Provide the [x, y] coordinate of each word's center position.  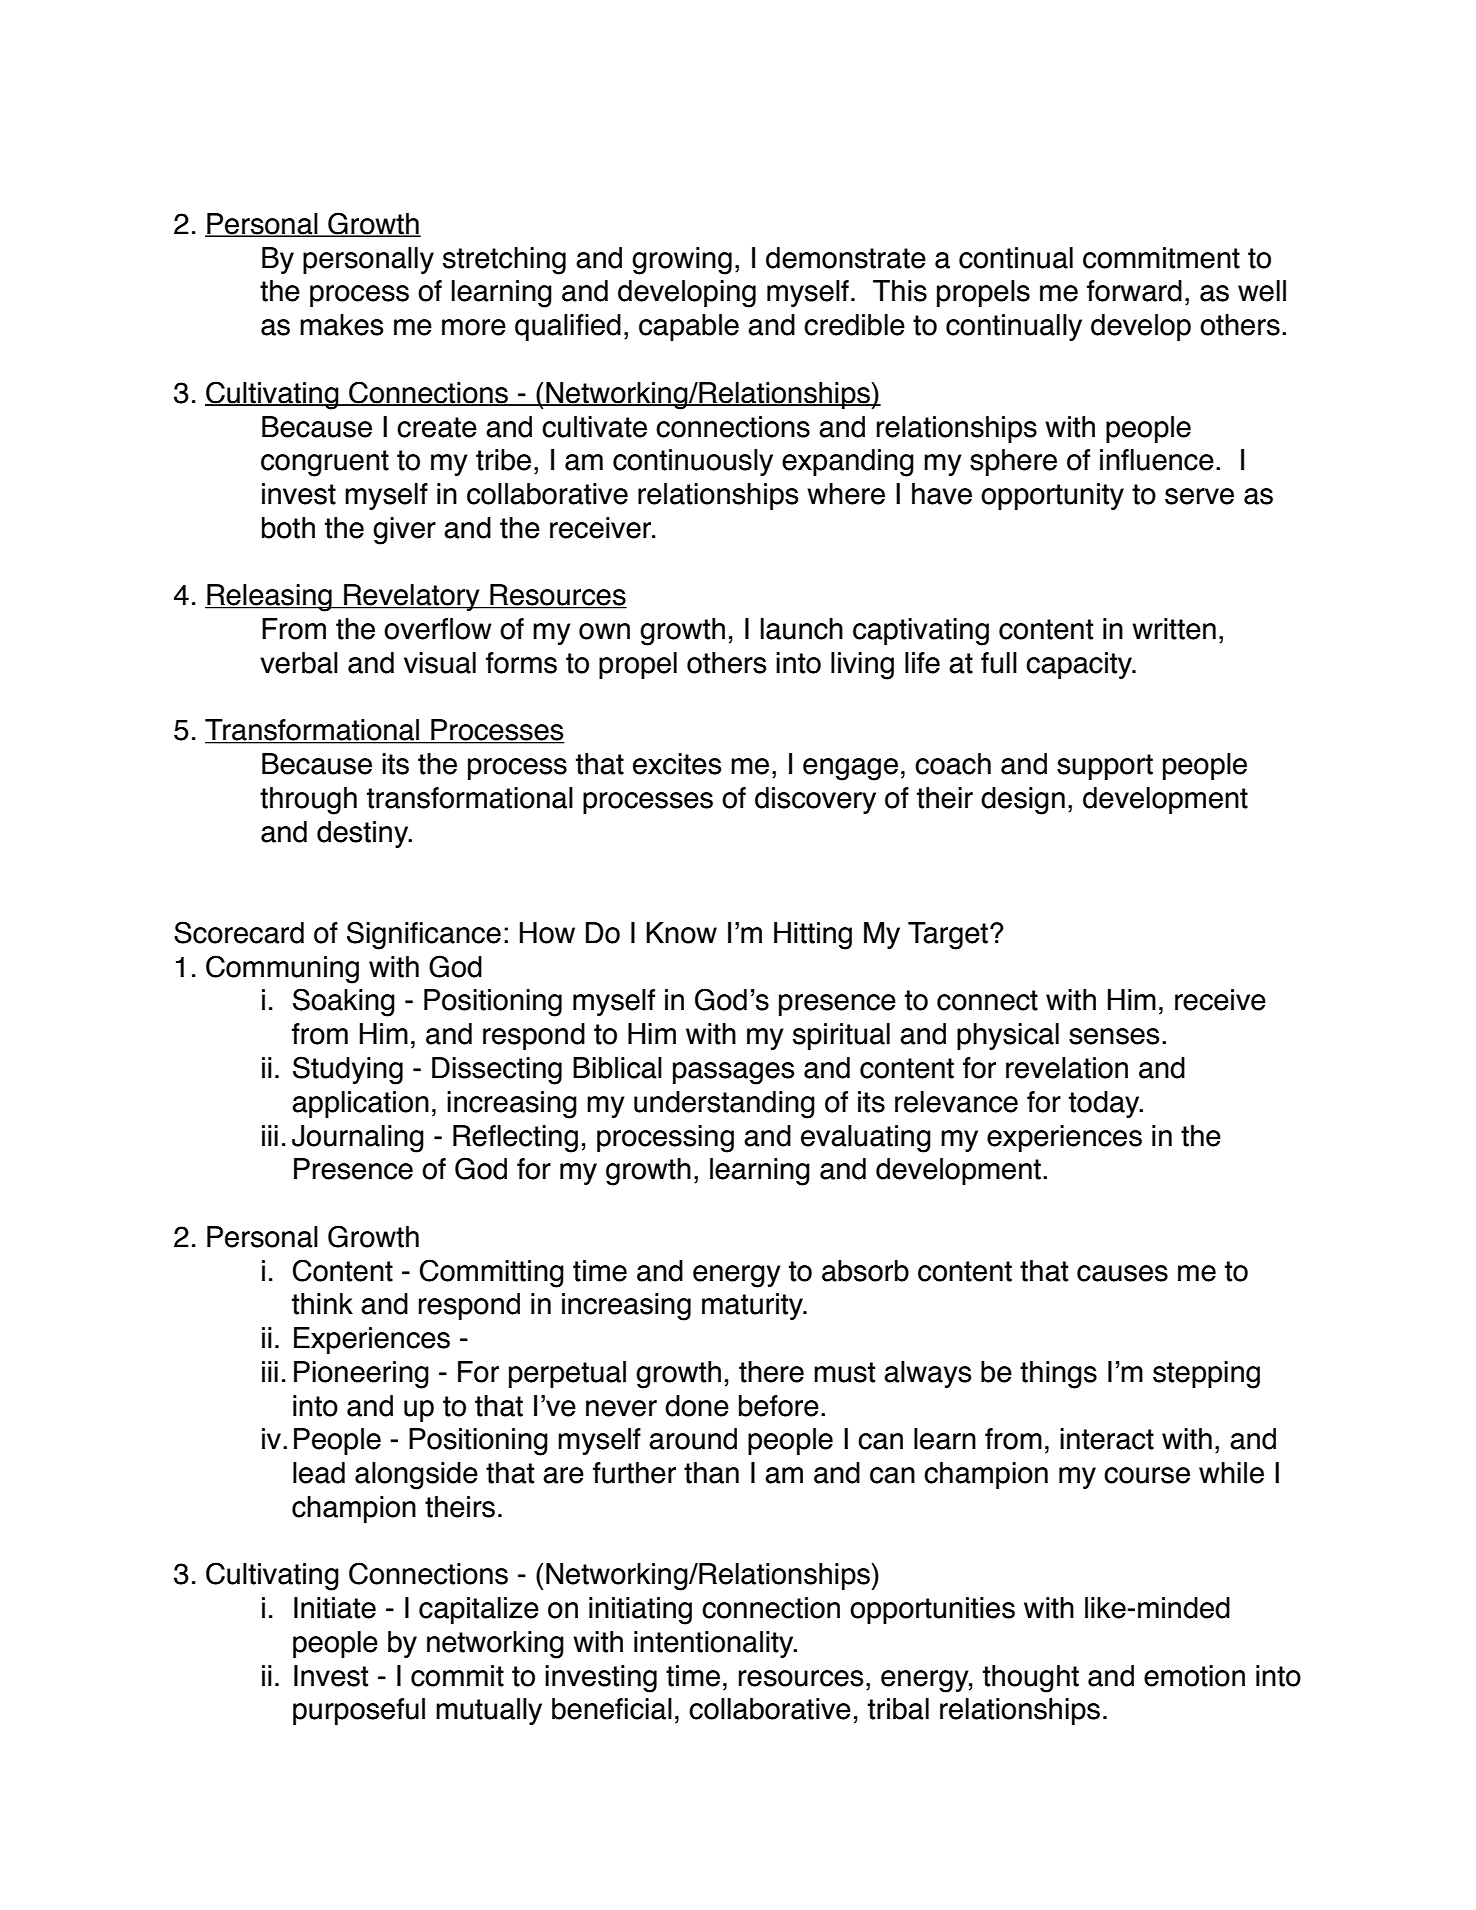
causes [1122, 1273]
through [308, 801]
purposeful [359, 1711]
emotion [1194, 1676]
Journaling [358, 1139]
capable [689, 327]
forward [1134, 291]
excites [677, 764]
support [1105, 767]
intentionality [715, 1644]
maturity [754, 1306]
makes [342, 325]
